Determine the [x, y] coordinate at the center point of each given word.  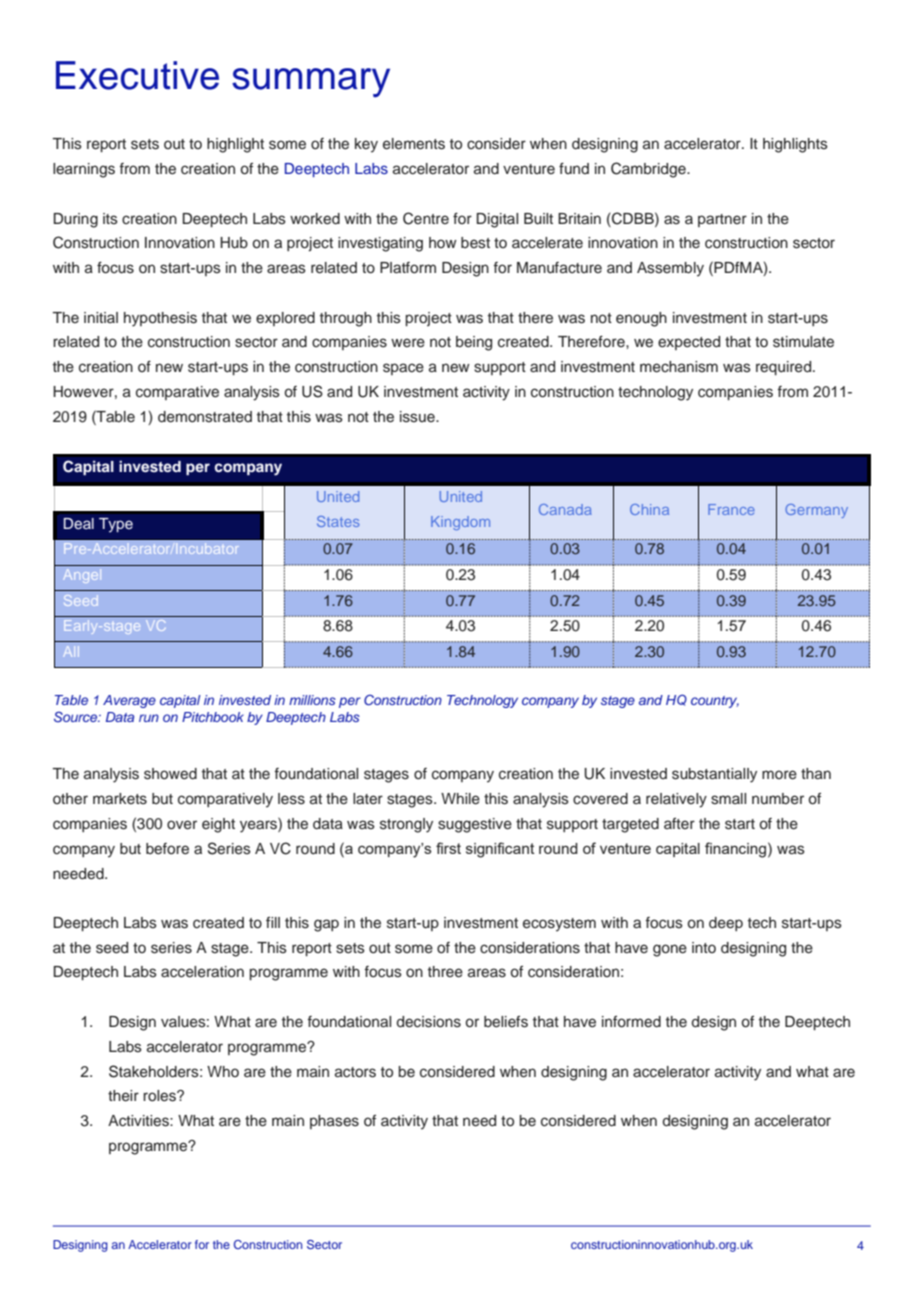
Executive [137, 75]
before [167, 849]
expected [689, 343]
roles [160, 1096]
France [731, 509]
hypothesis [160, 319]
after [679, 823]
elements [414, 144]
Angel [82, 576]
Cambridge [649, 170]
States [338, 521]
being [474, 343]
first [448, 848]
